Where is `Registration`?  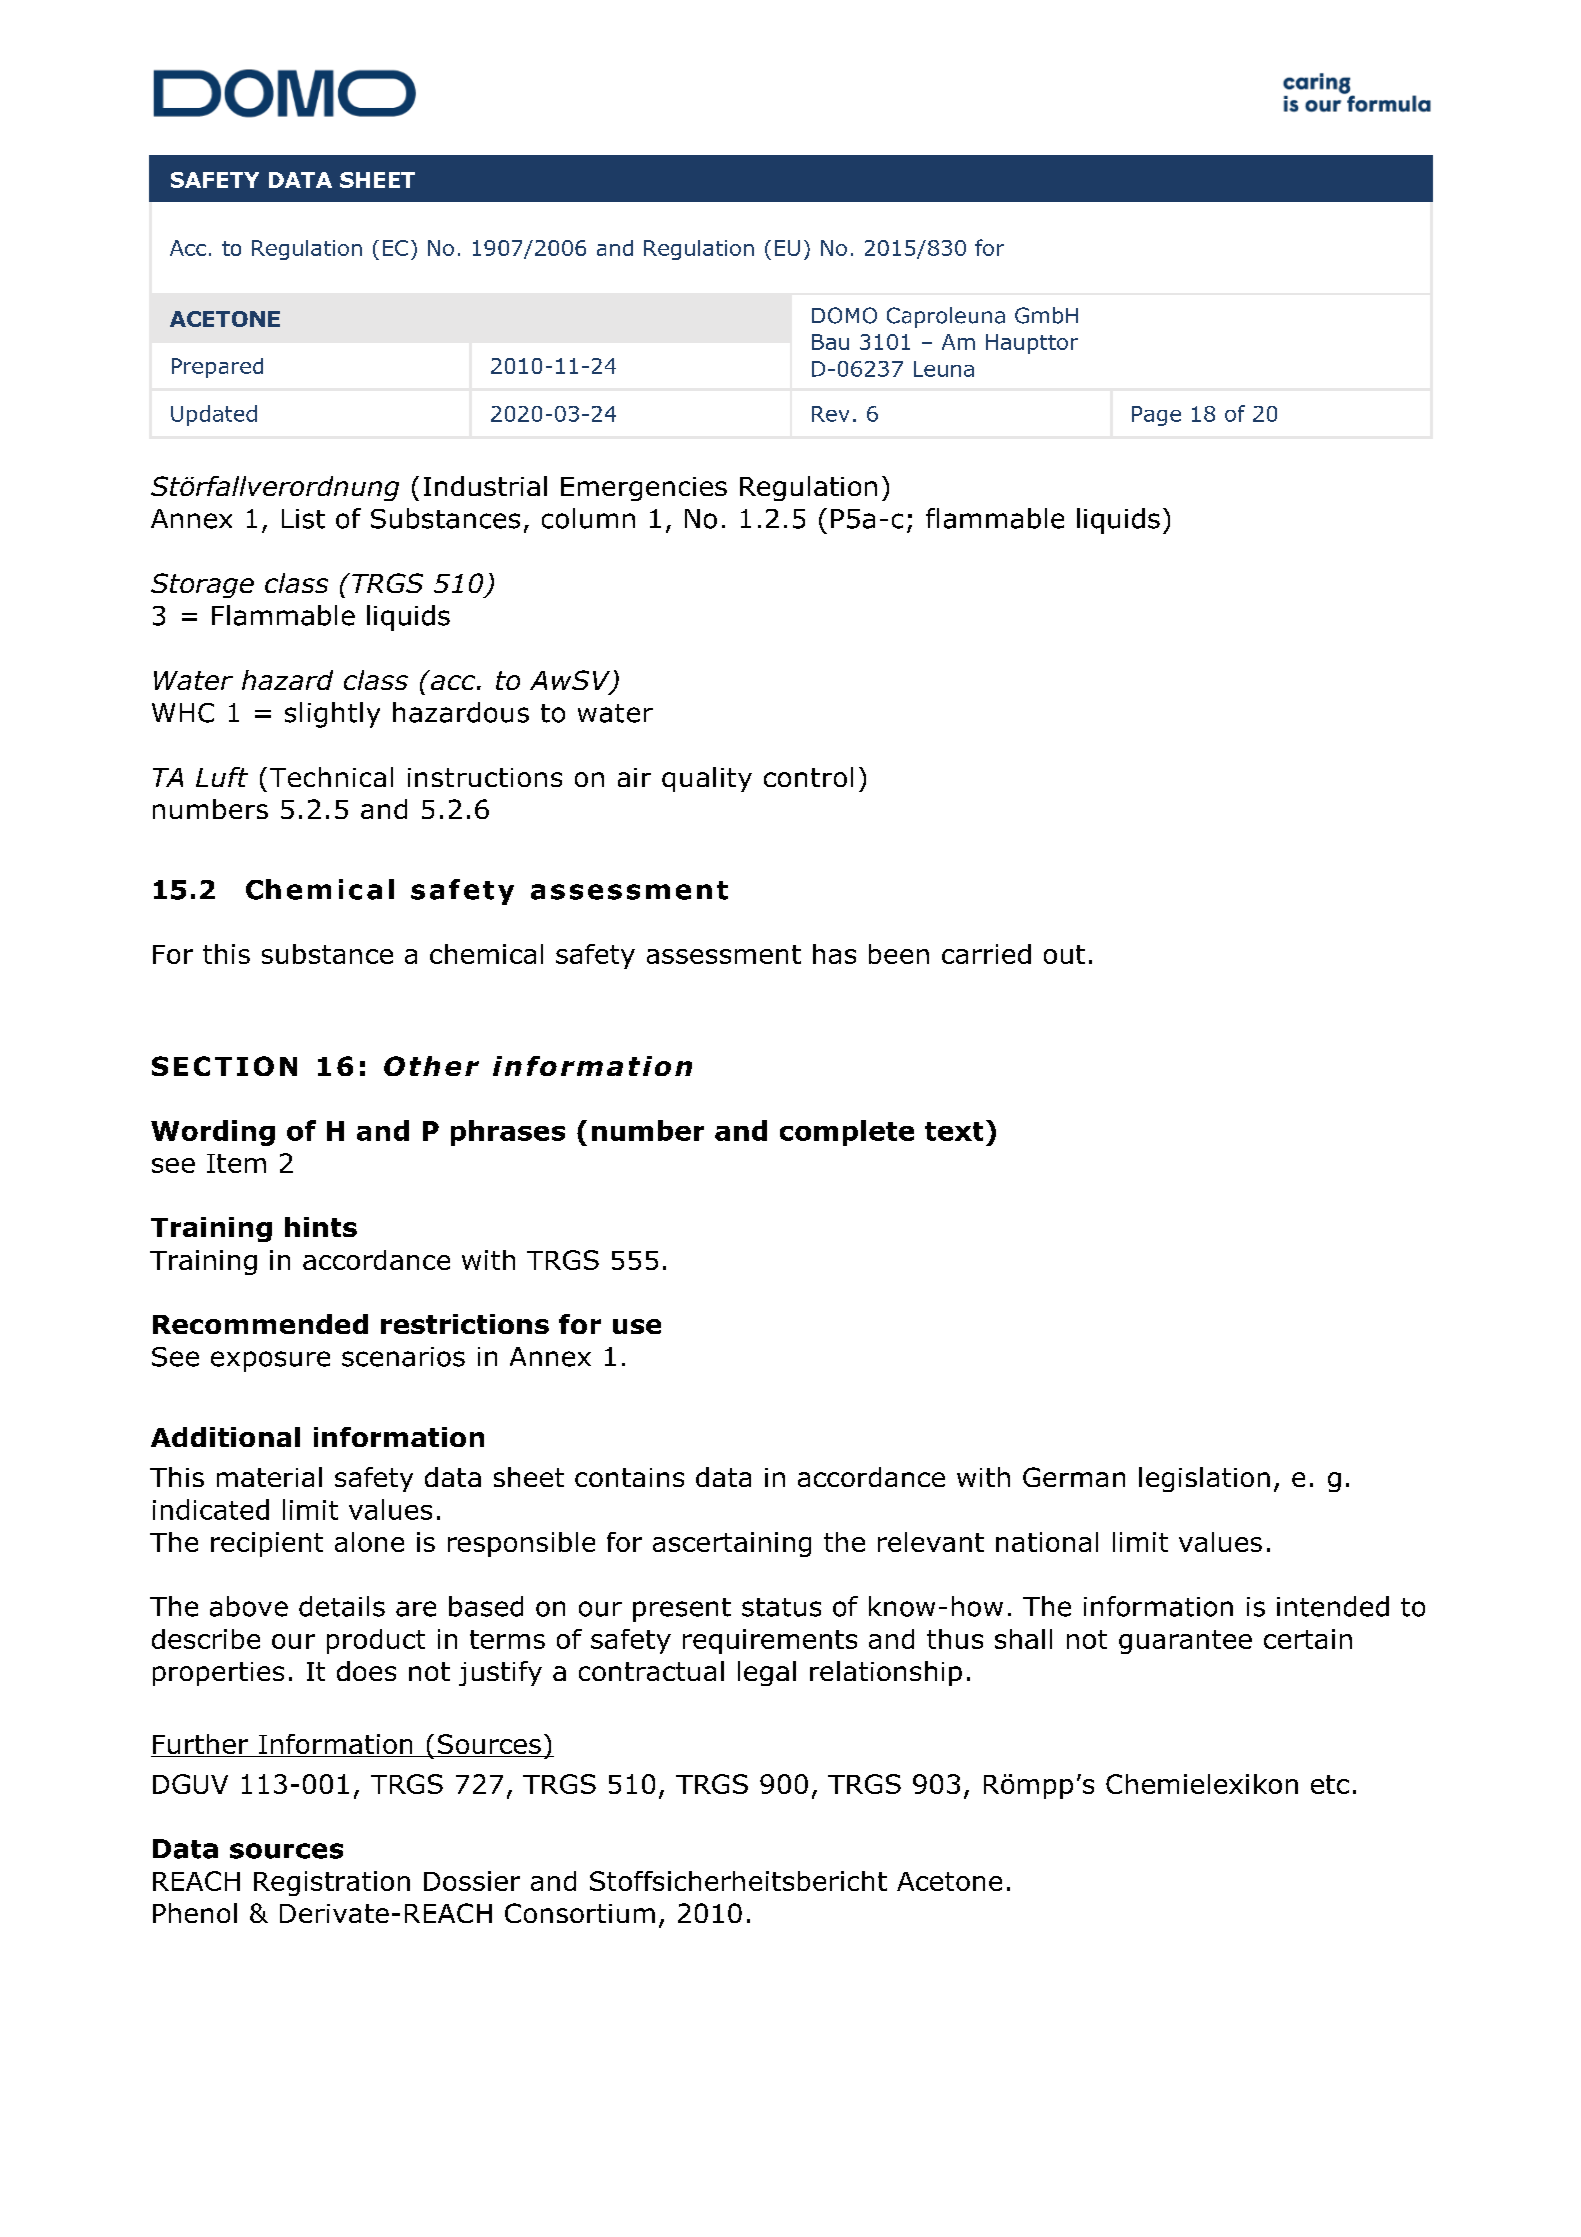 Registration is located at coordinates (332, 1883).
